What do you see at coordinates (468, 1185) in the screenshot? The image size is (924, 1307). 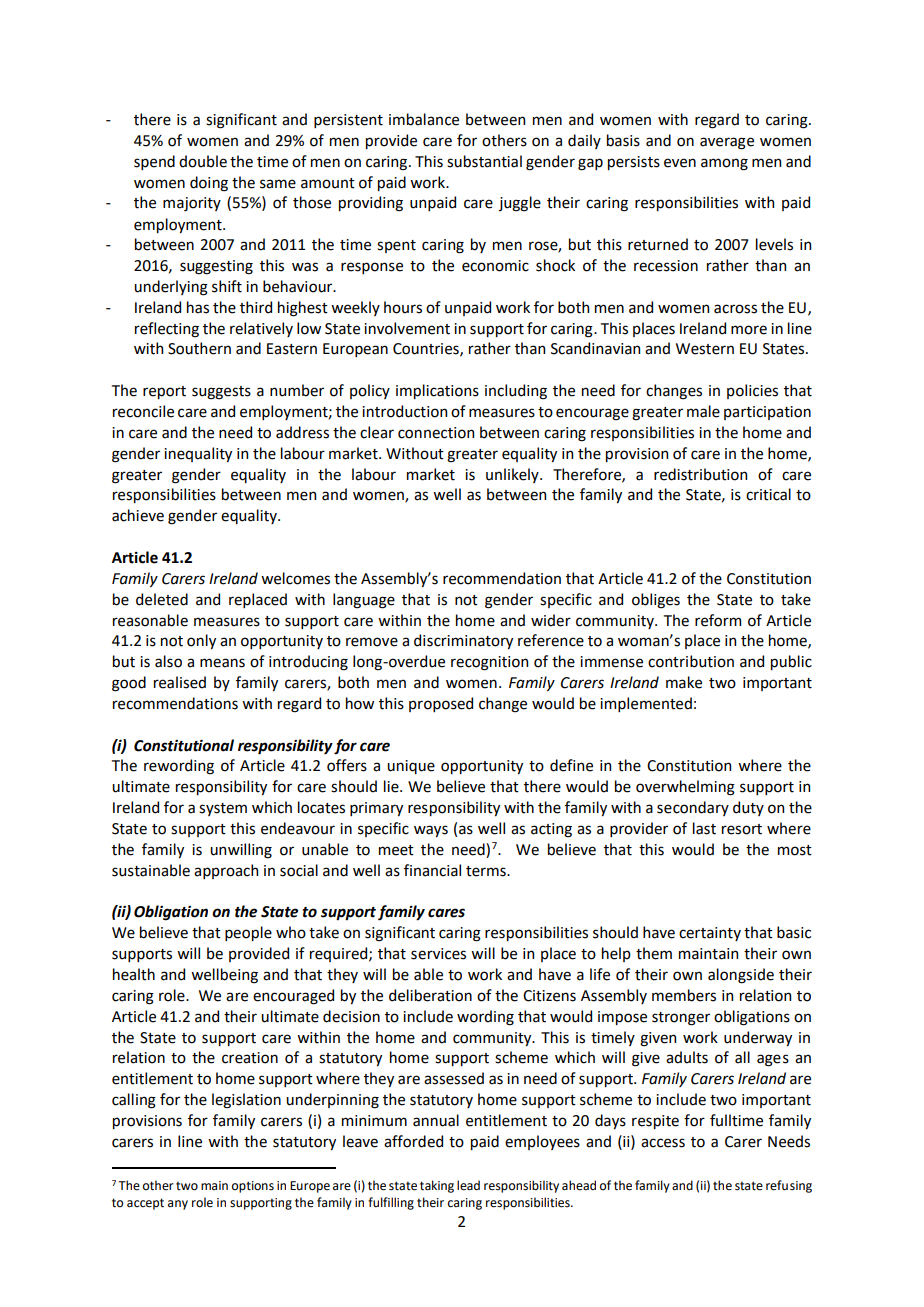 I see `lead` at bounding box center [468, 1185].
